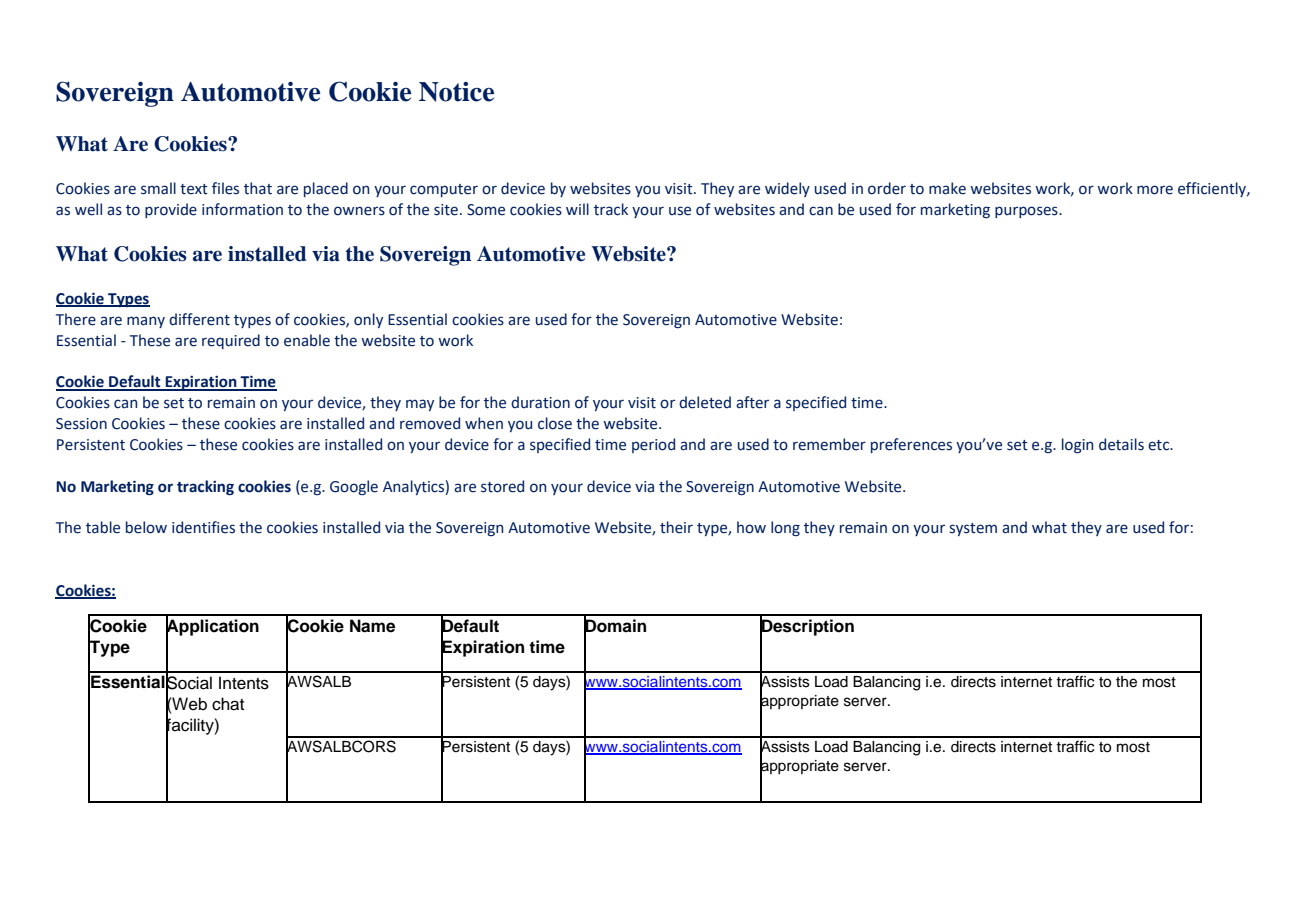 The image size is (1308, 924). I want to click on widely, so click(787, 189).
